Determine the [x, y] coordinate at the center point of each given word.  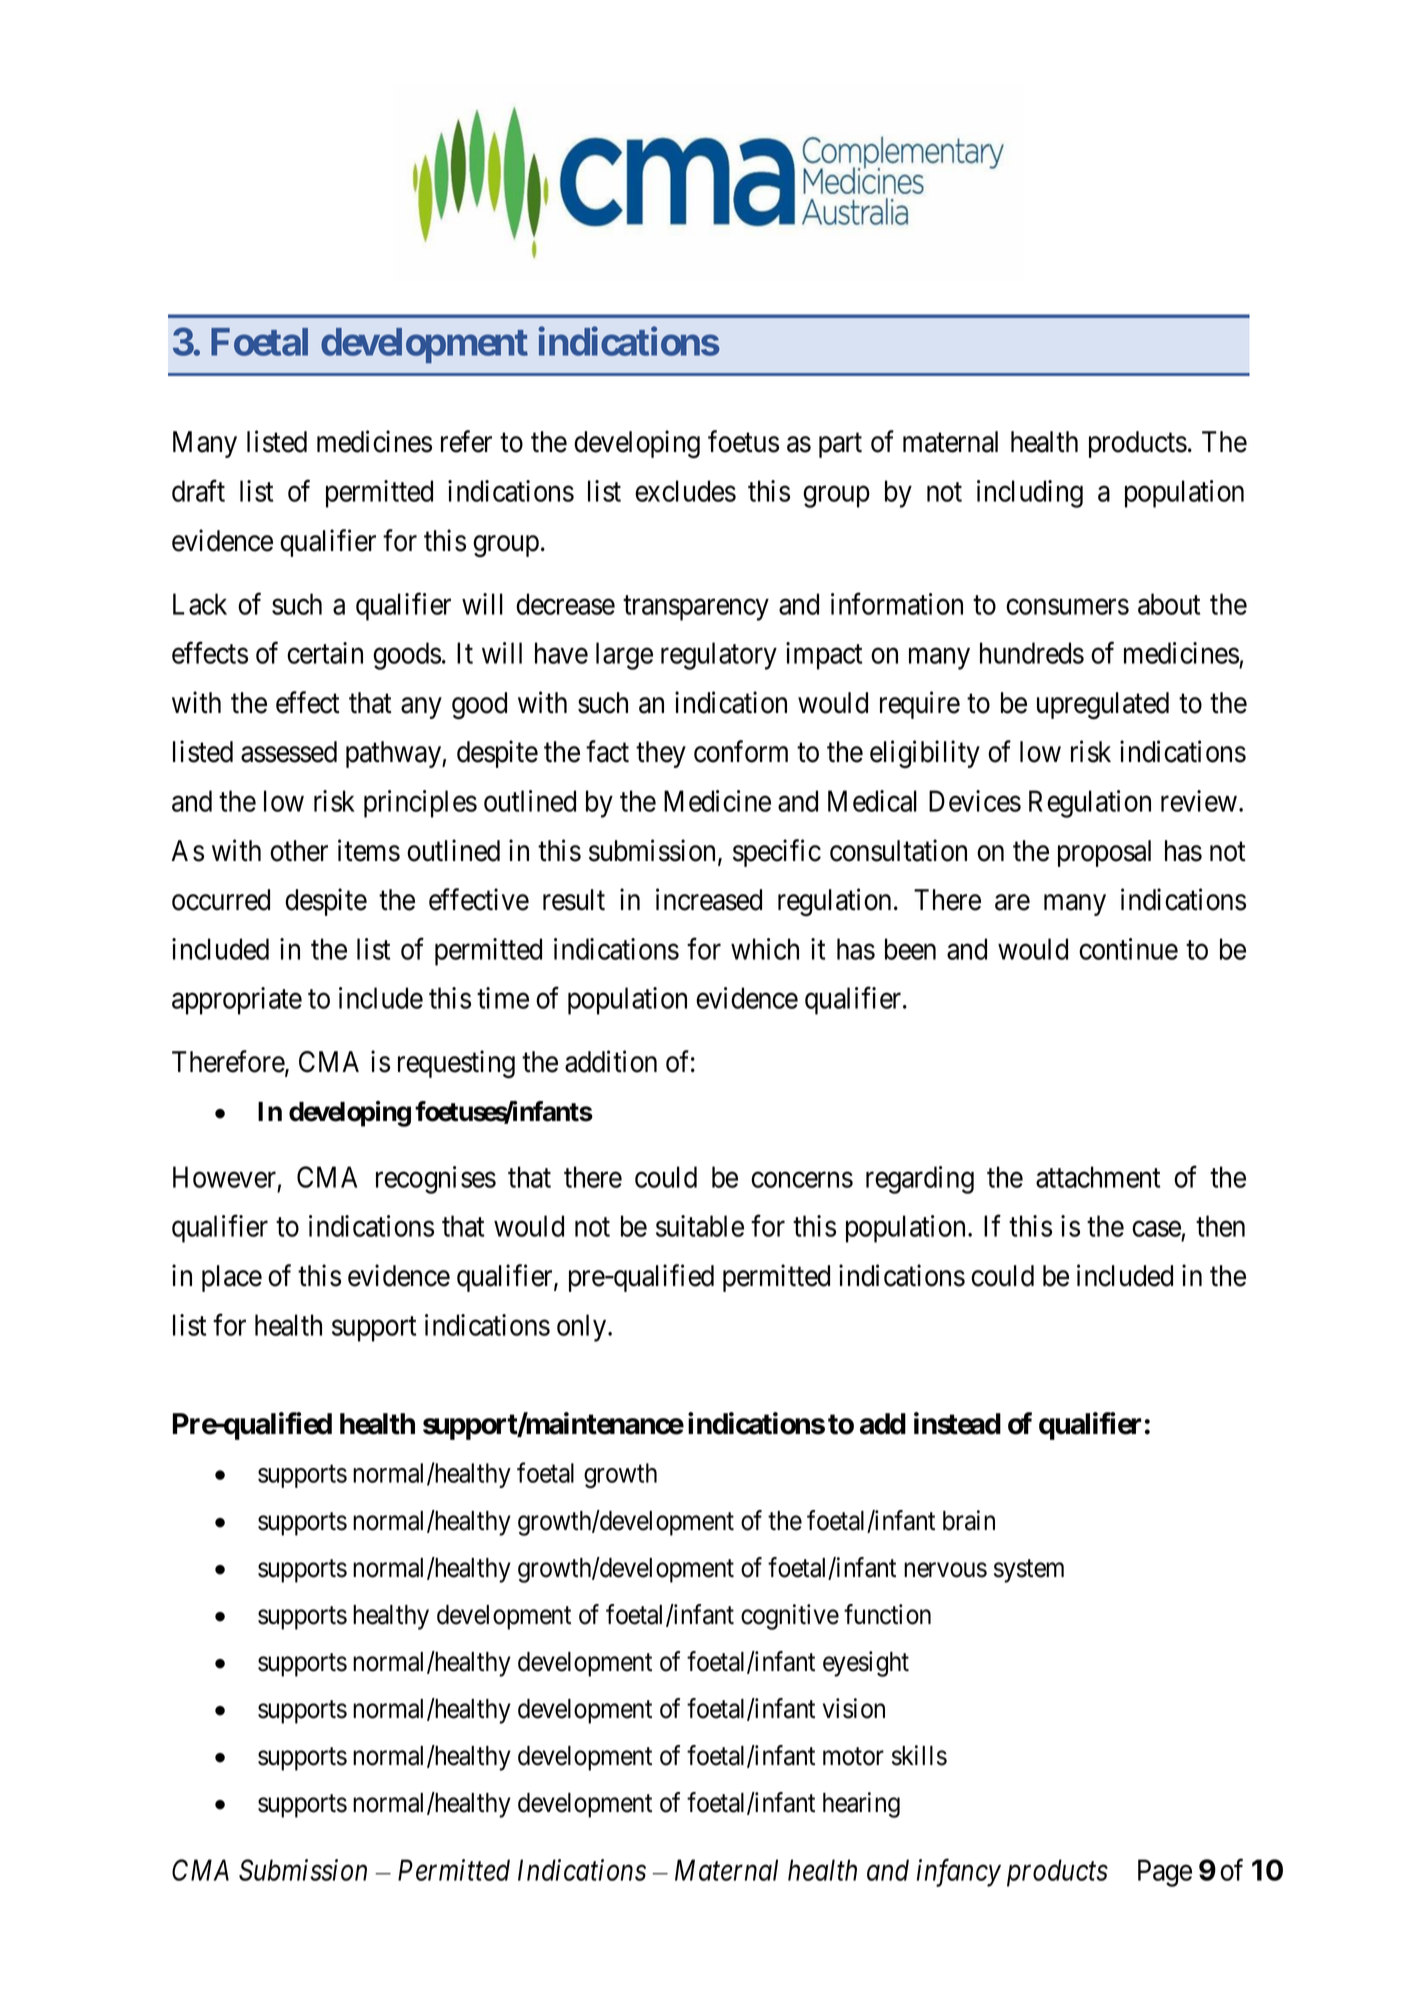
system [1029, 1571]
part [840, 445]
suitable [700, 1226]
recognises [436, 1180]
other [299, 851]
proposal [1104, 853]
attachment [1098, 1177]
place [232, 1278]
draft [198, 491]
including [1030, 494]
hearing [861, 1805]
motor [853, 1757]
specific [777, 853]
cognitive [790, 1617]
